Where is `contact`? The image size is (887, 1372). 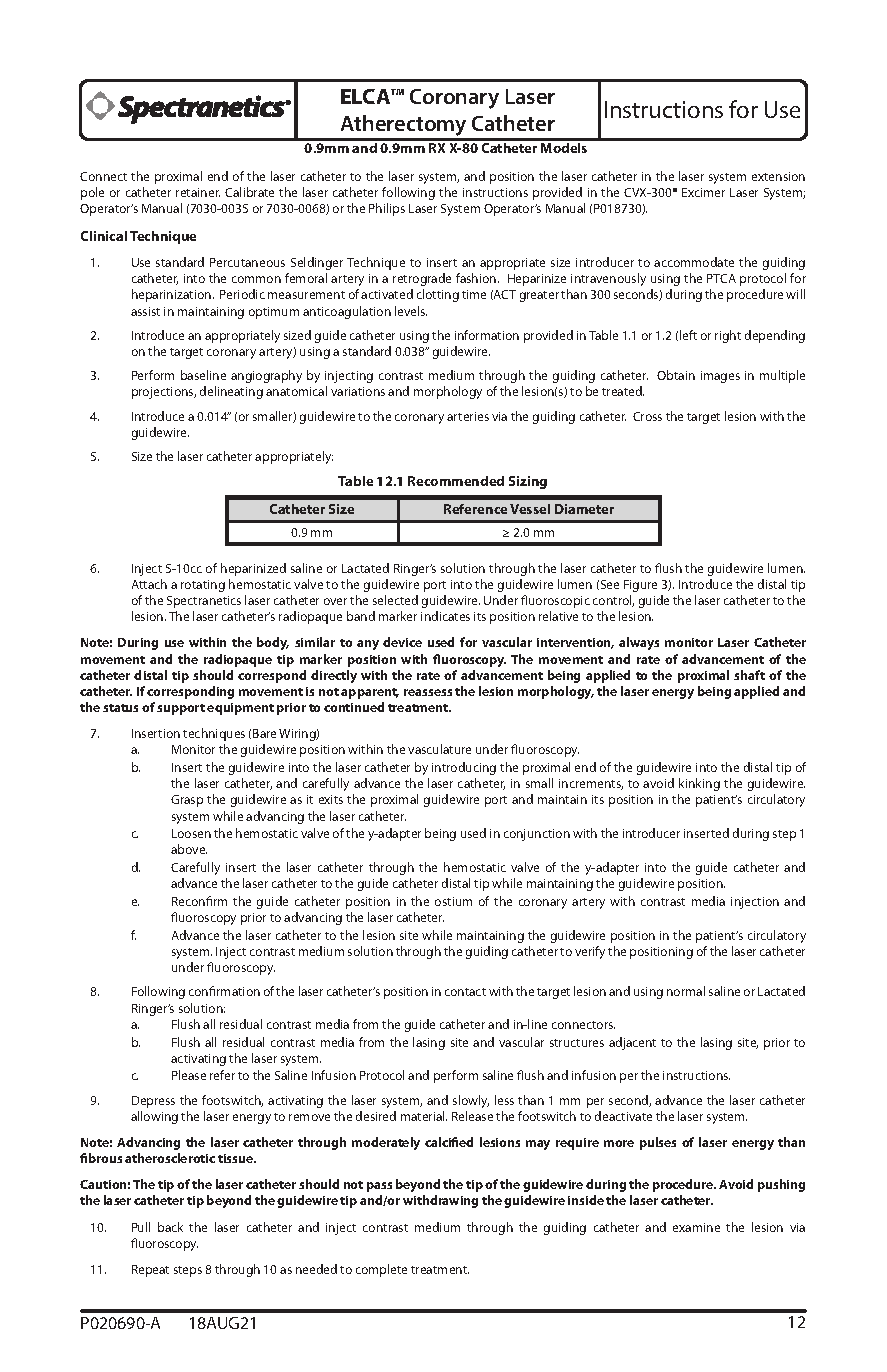
contact is located at coordinates (465, 992).
